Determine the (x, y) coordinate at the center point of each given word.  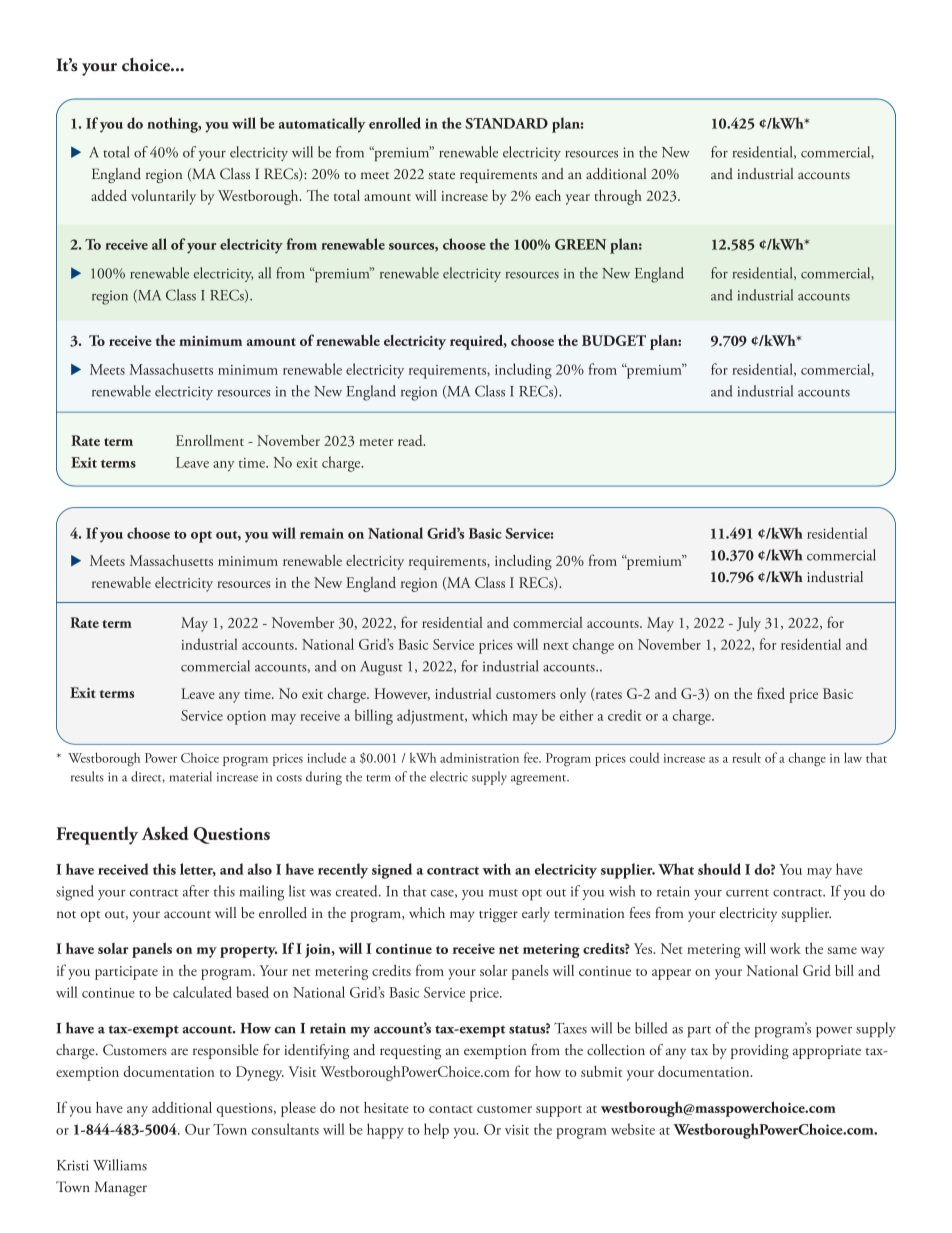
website (633, 1129)
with (496, 869)
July (749, 624)
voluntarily (163, 197)
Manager (120, 1188)
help (436, 1131)
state (441, 175)
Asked (165, 833)
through (618, 197)
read (411, 440)
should (719, 869)
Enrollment (210, 440)
